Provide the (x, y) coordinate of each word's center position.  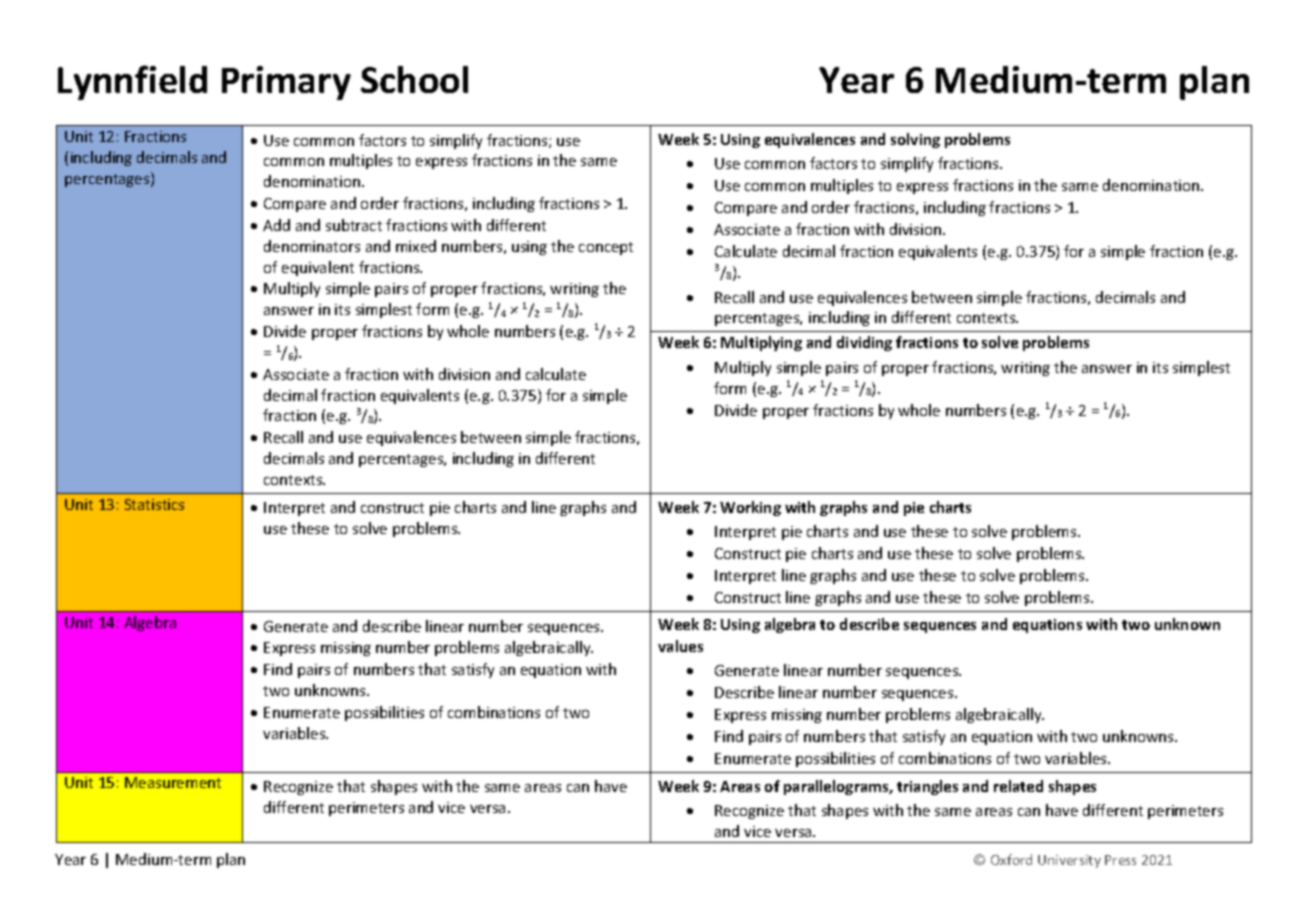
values (680, 646)
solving (915, 140)
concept (606, 248)
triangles (927, 787)
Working (750, 508)
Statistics (154, 504)
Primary (286, 83)
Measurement (173, 782)
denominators (312, 246)
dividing (864, 343)
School (414, 79)
